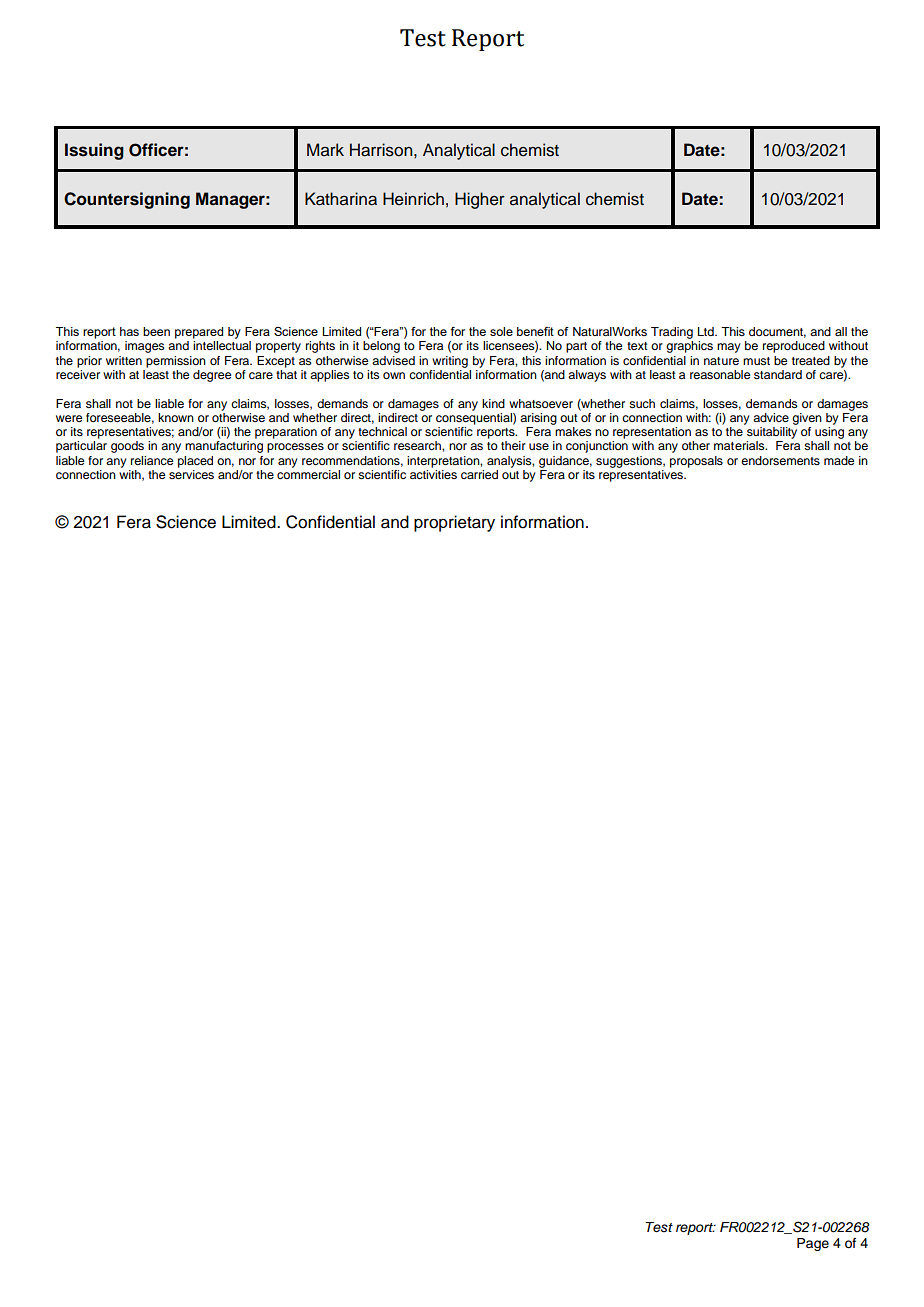 The image size is (924, 1307). What do you see at coordinates (777, 332) in the page?
I see `document` at bounding box center [777, 332].
